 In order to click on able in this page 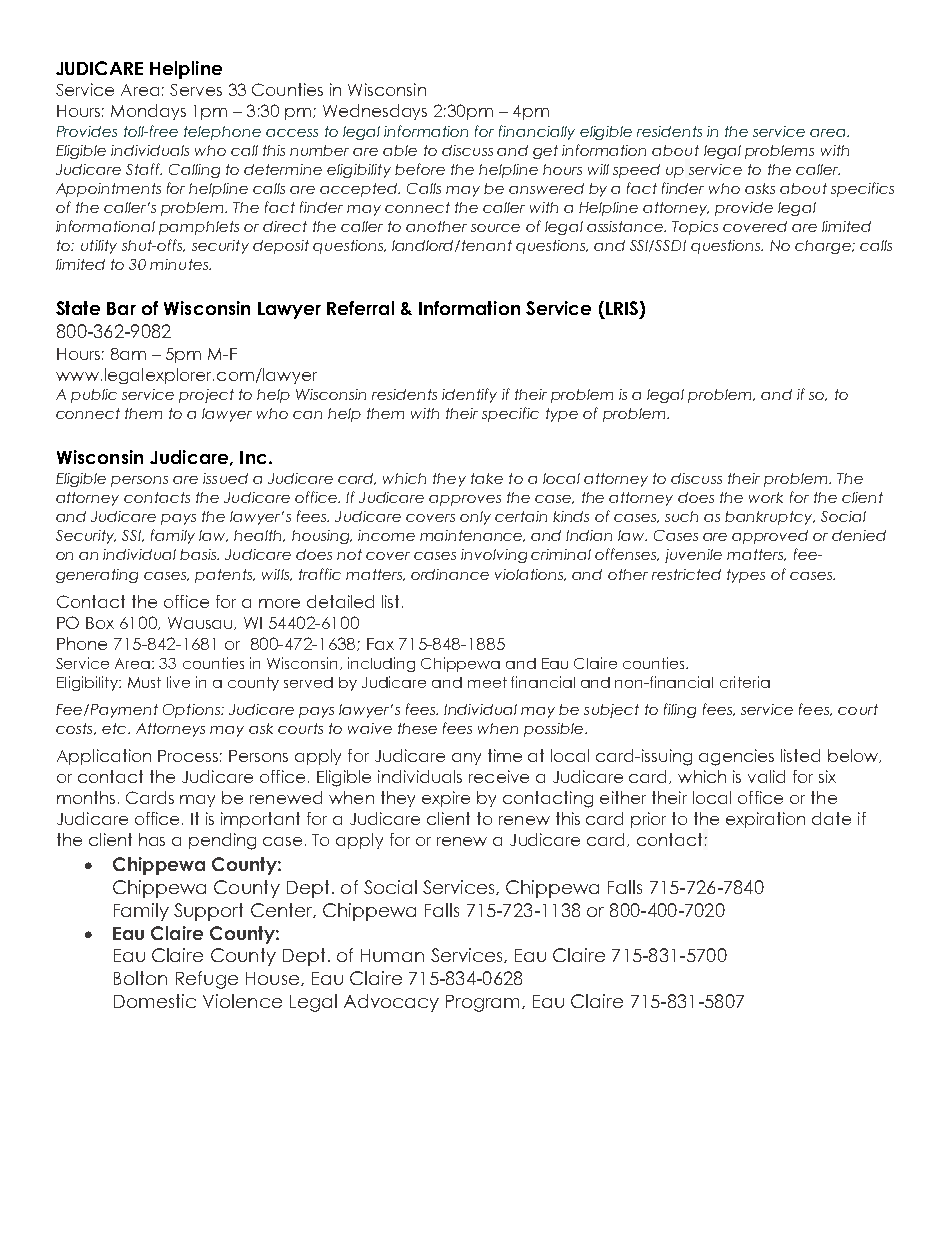, I will do `click(400, 150)`.
